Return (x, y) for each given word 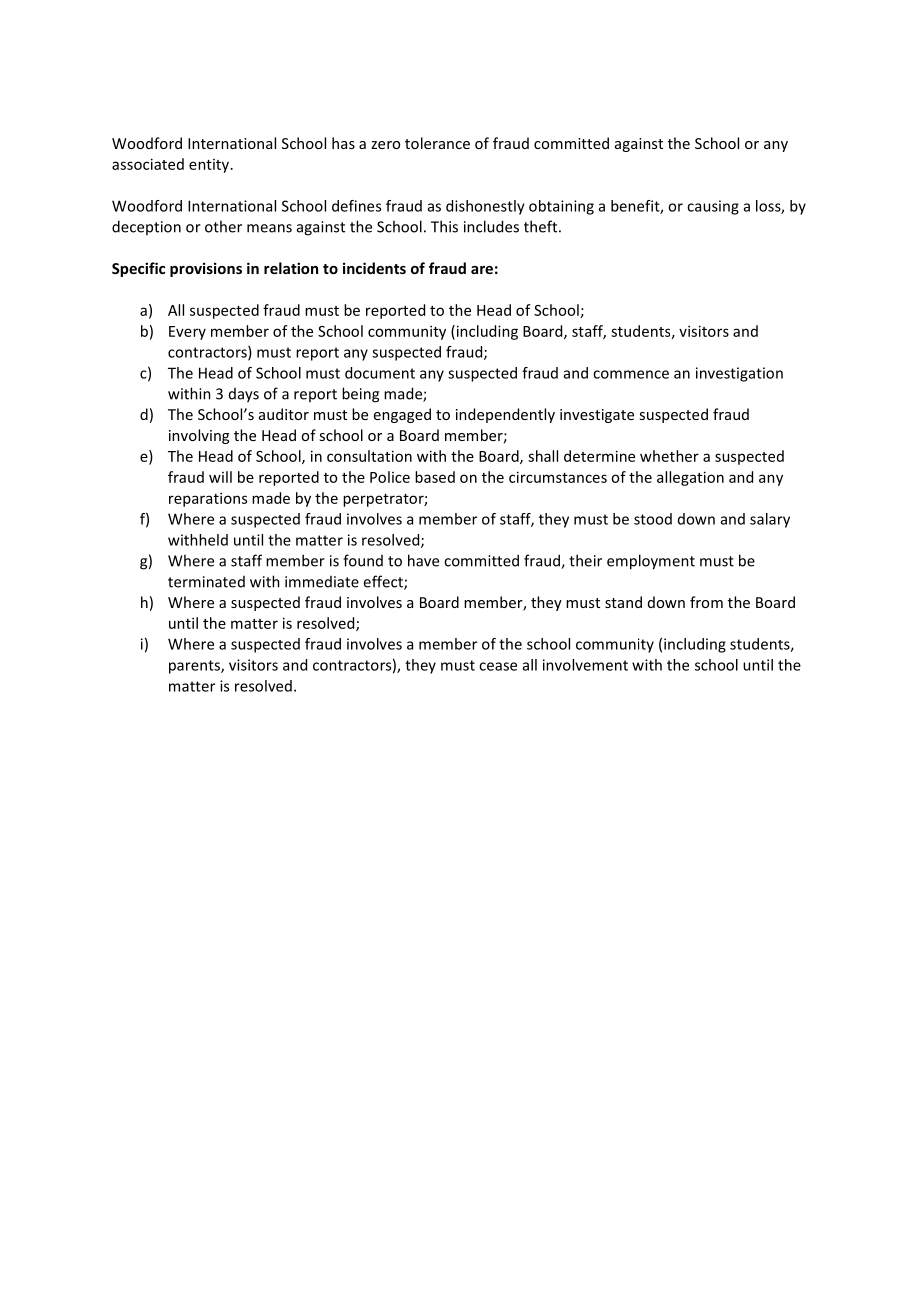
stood (653, 519)
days (244, 395)
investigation (739, 374)
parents (195, 667)
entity (210, 166)
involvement (585, 665)
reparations (208, 499)
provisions (206, 269)
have (423, 560)
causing (713, 207)
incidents (374, 268)
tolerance (437, 143)
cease (498, 666)
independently (505, 415)
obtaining (561, 207)
